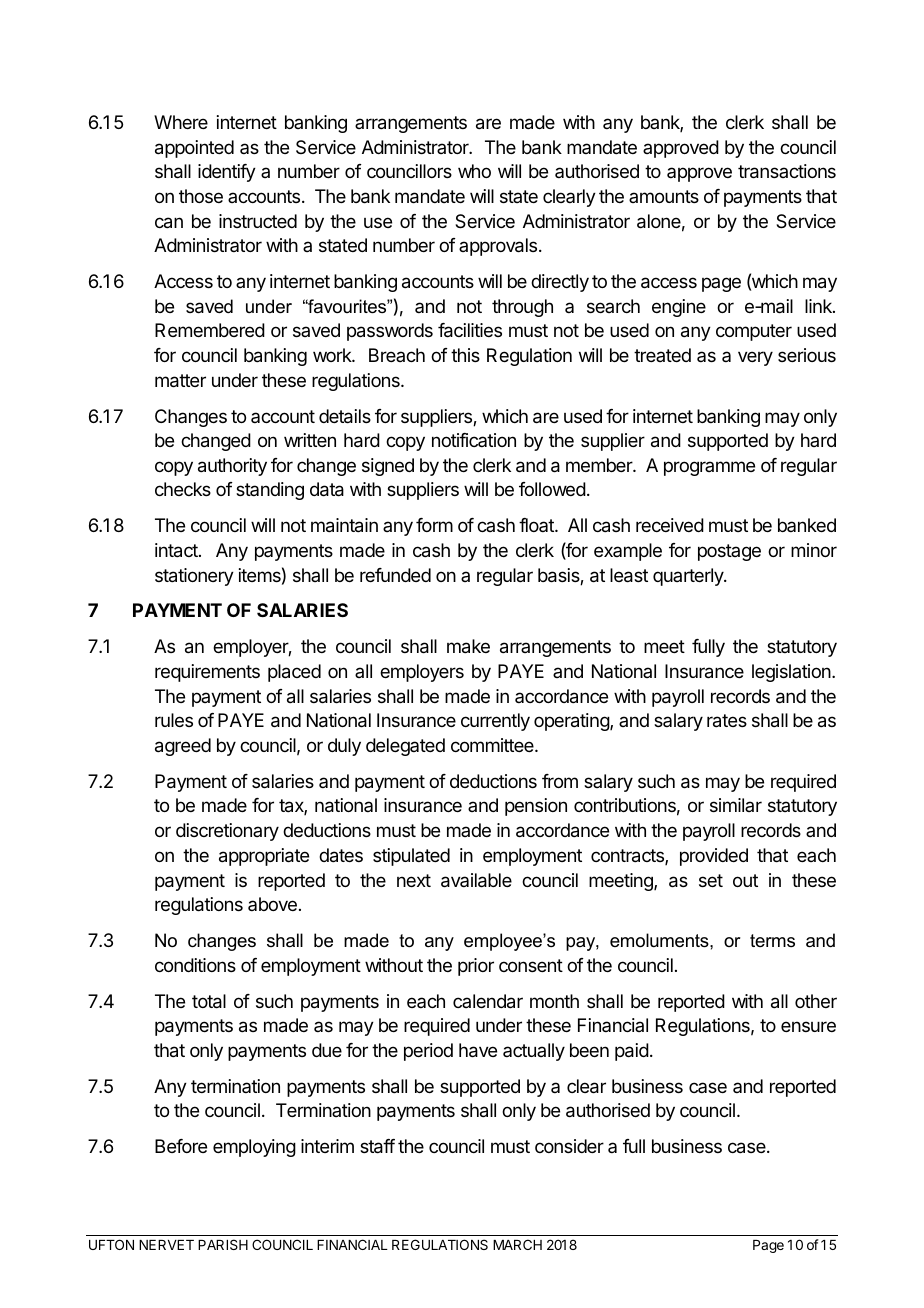  What do you see at coordinates (495, 722) in the screenshot?
I see `currently` at bounding box center [495, 722].
